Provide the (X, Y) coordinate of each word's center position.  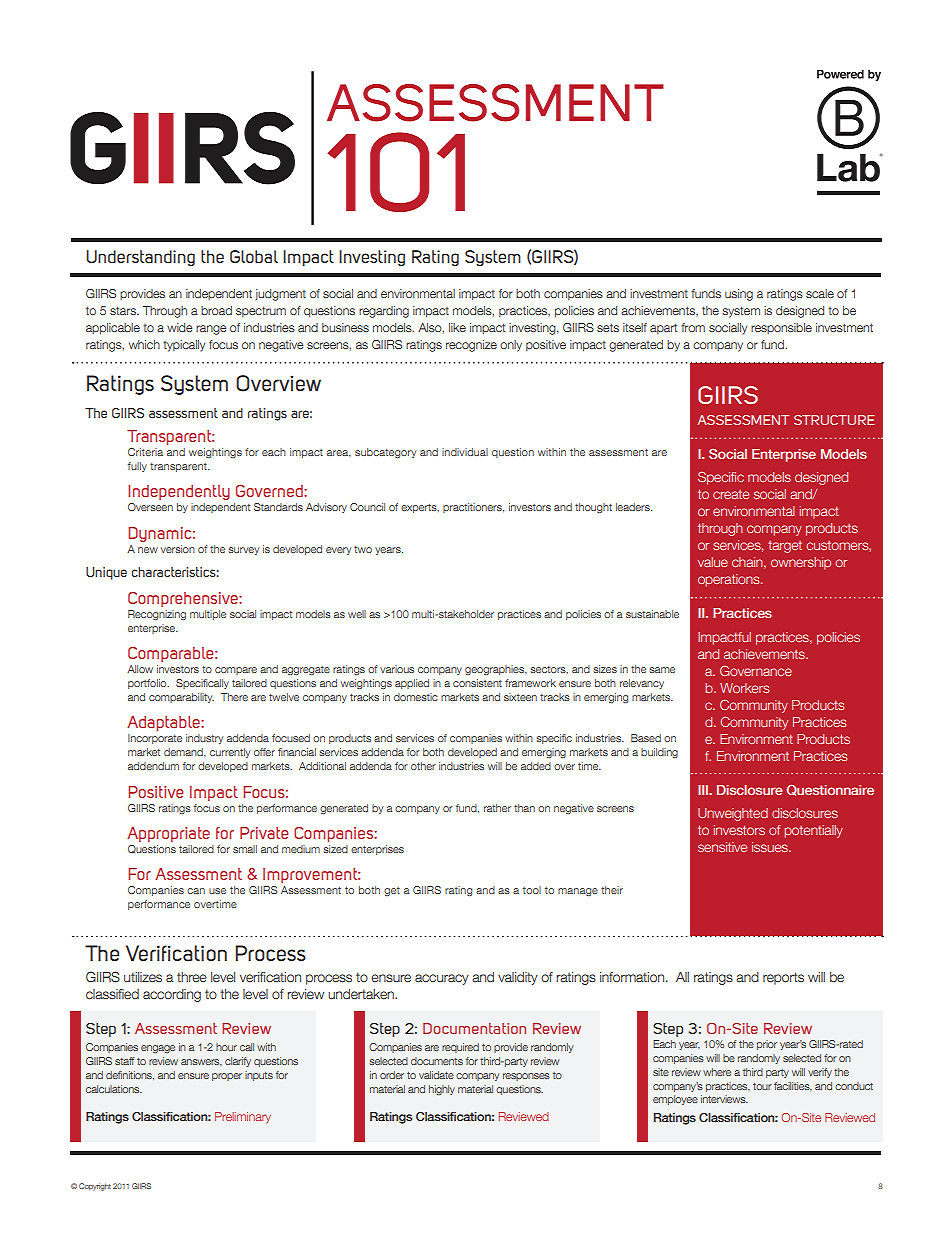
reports (783, 978)
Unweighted (733, 814)
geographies (495, 670)
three (192, 977)
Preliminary (243, 1118)
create (731, 494)
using (739, 295)
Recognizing (157, 615)
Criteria (145, 452)
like (457, 327)
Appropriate (168, 834)
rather (497, 808)
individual (465, 452)
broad (216, 310)
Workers (744, 688)
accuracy (442, 979)
